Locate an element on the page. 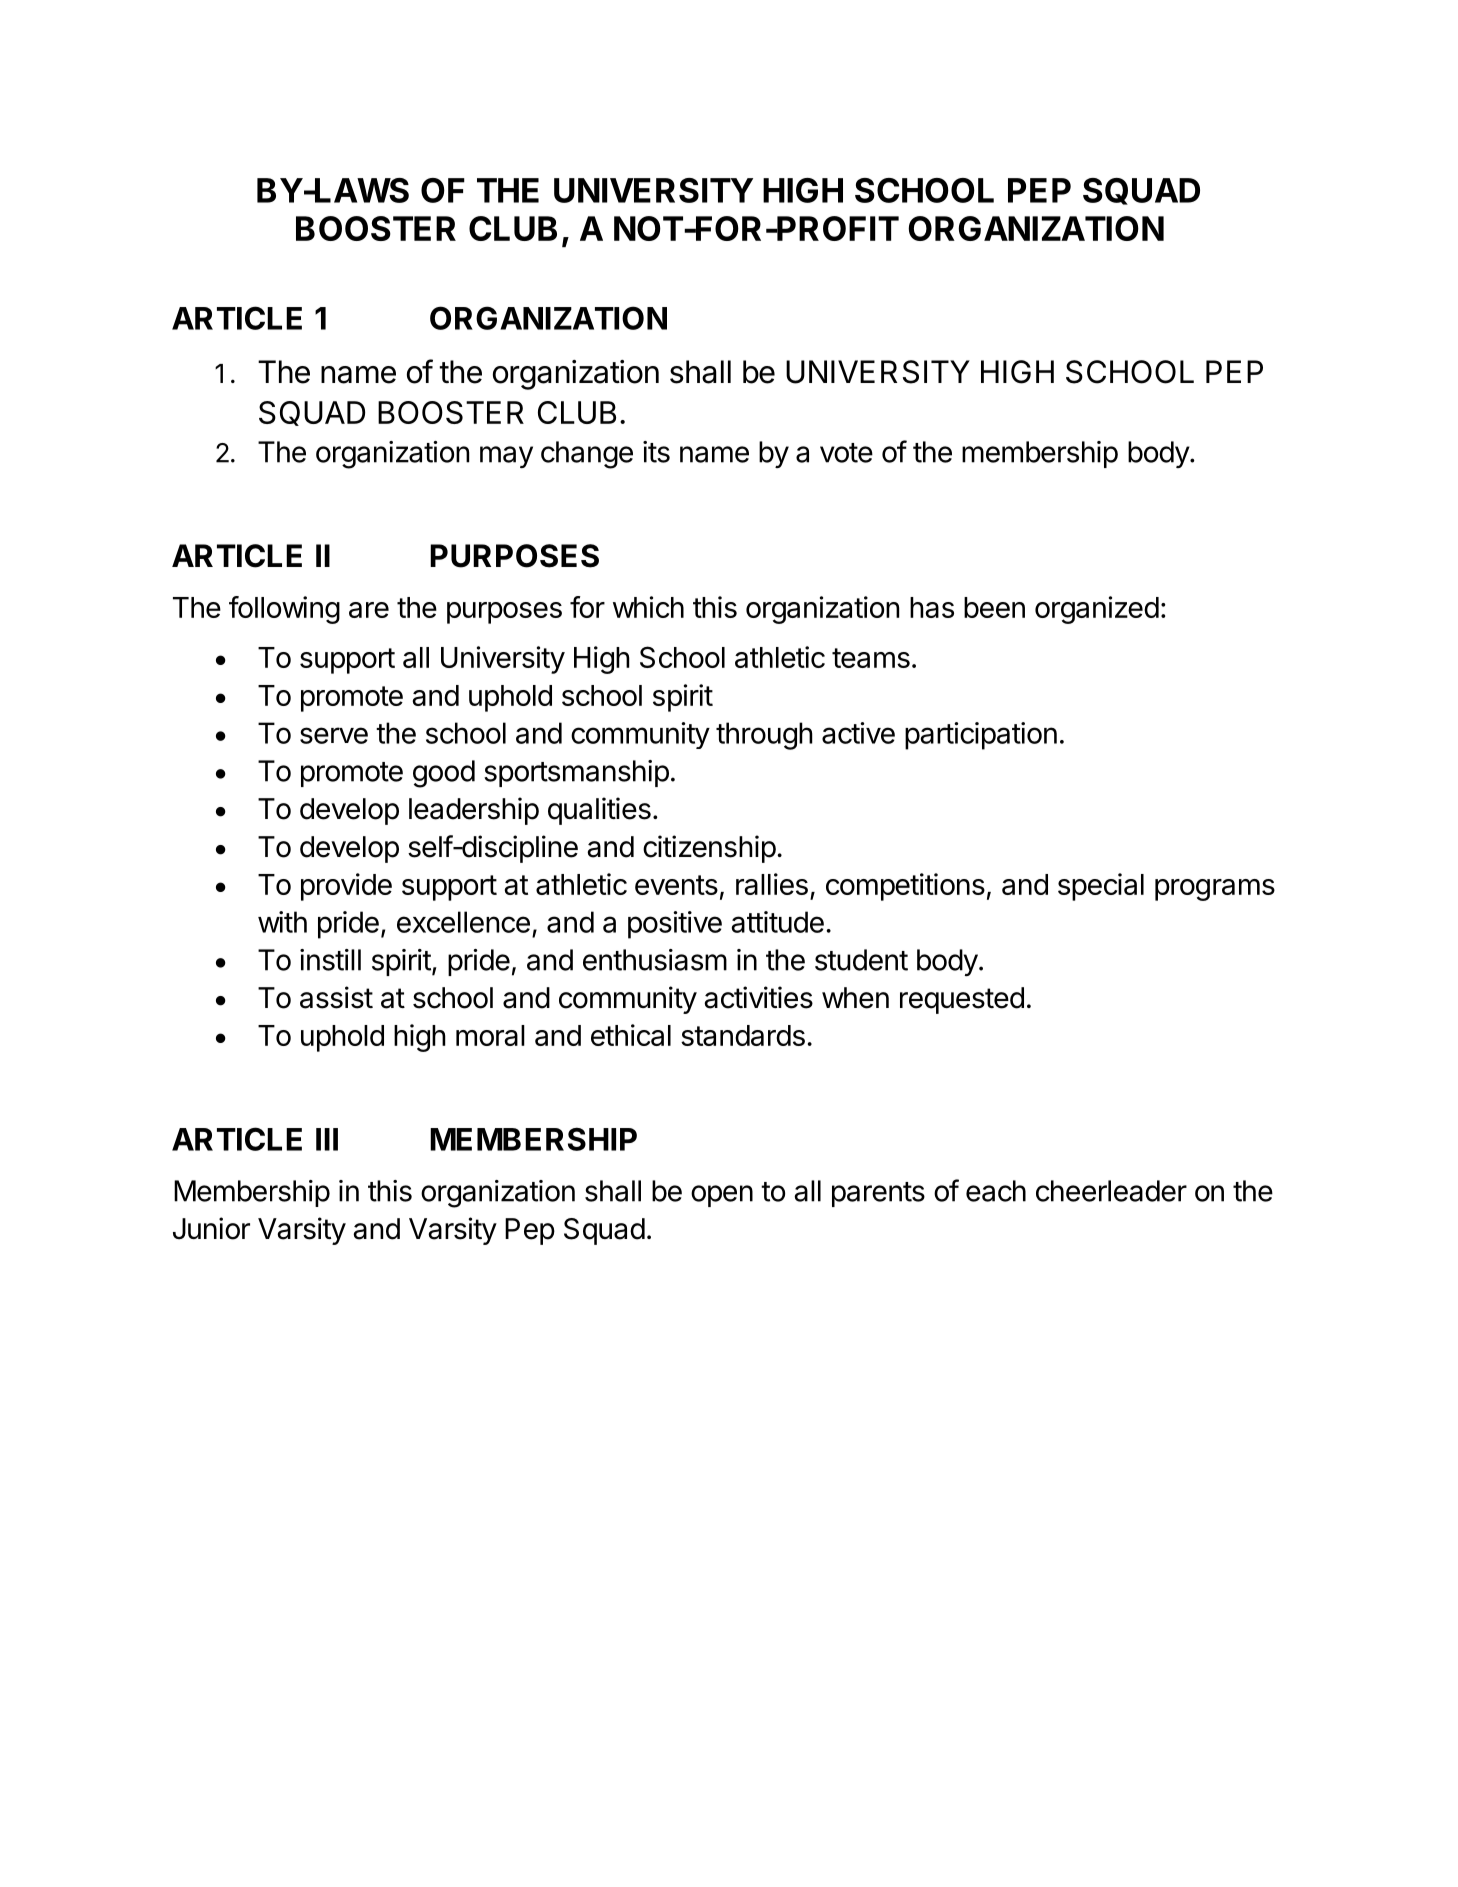 The width and height of the image is (1458, 1887). requested is located at coordinates (962, 1000).
